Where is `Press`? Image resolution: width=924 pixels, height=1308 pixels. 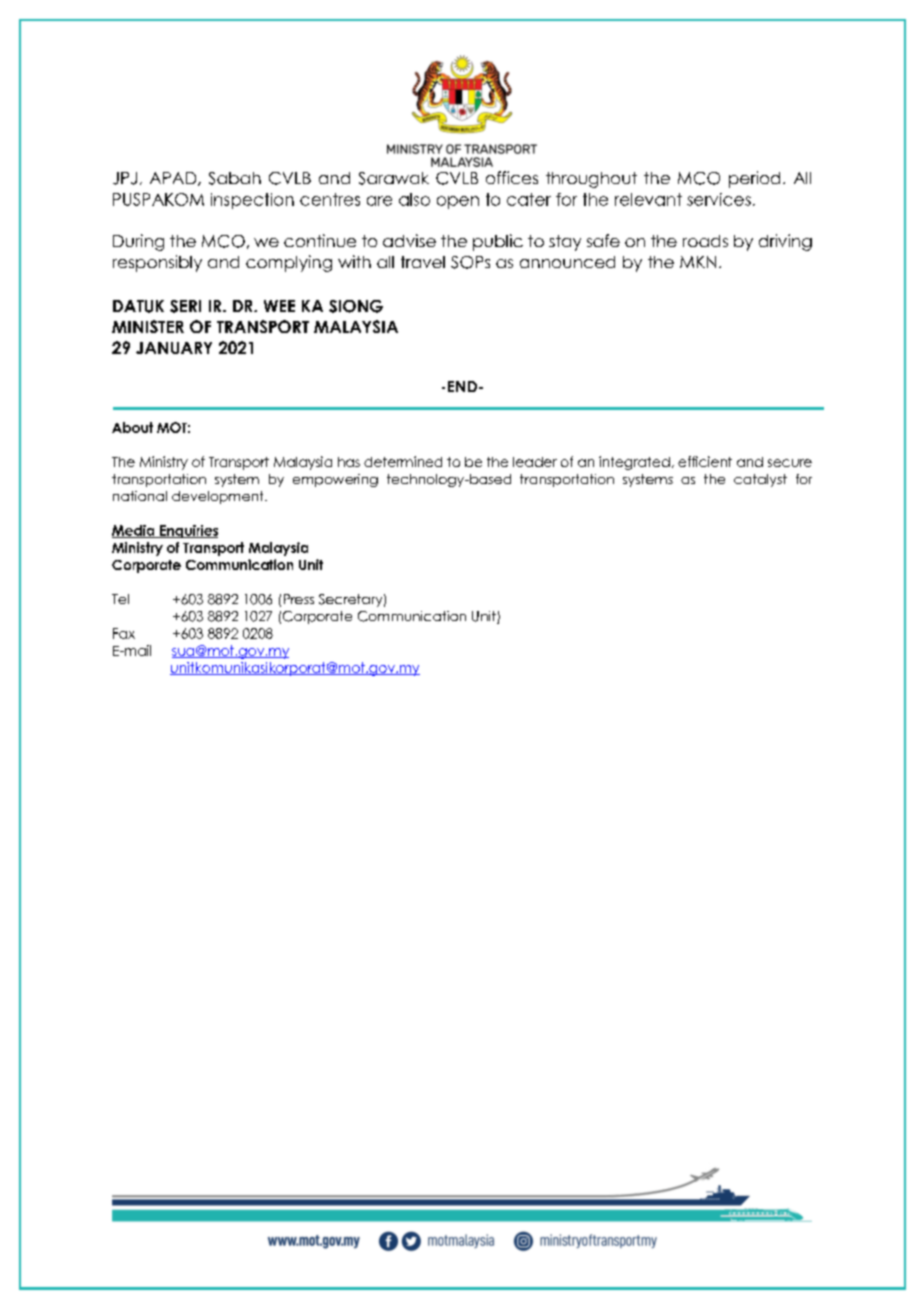 Press is located at coordinates (299, 599).
